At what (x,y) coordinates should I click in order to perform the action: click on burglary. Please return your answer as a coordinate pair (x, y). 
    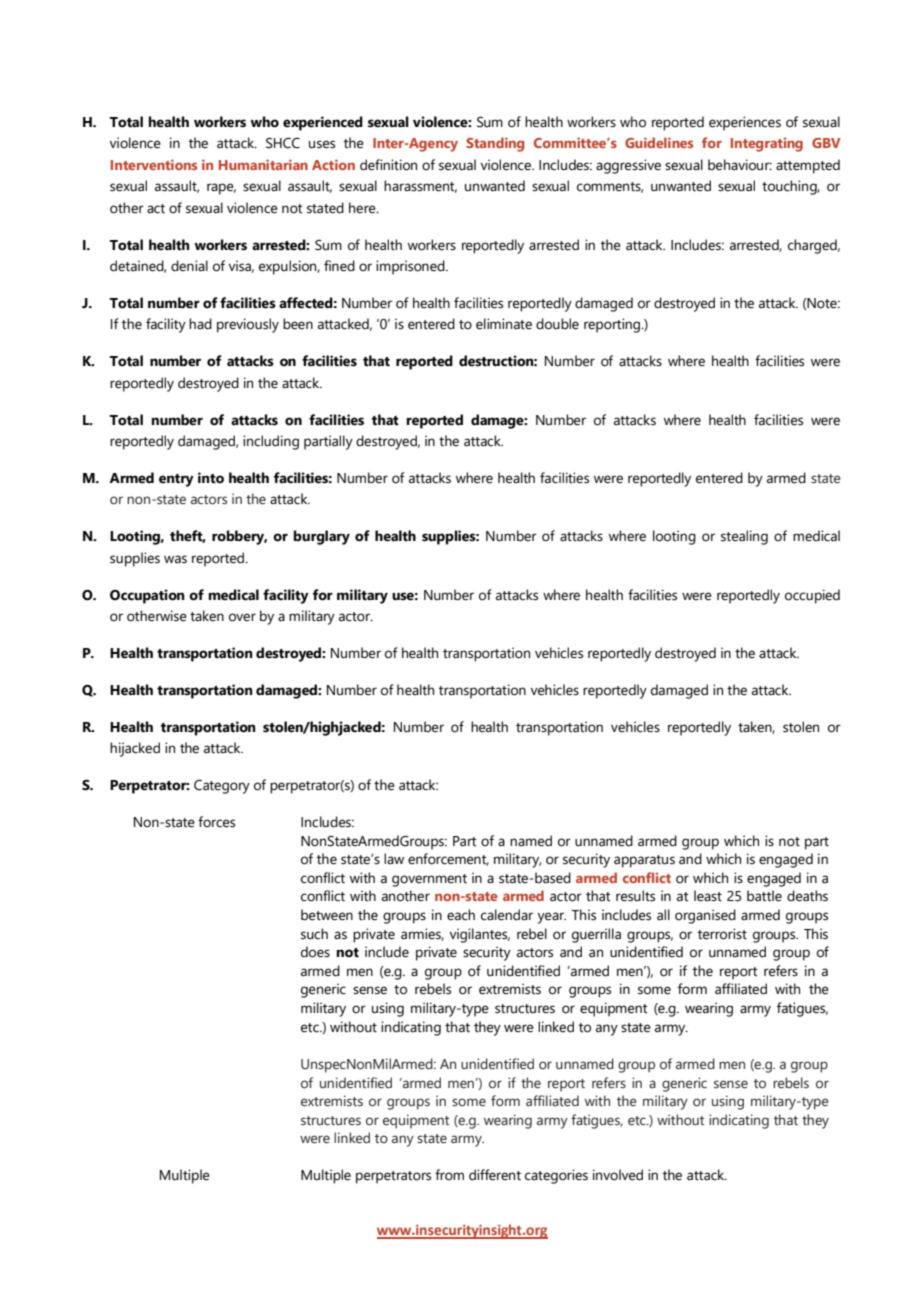
    Looking at the image, I should click on (321, 537).
